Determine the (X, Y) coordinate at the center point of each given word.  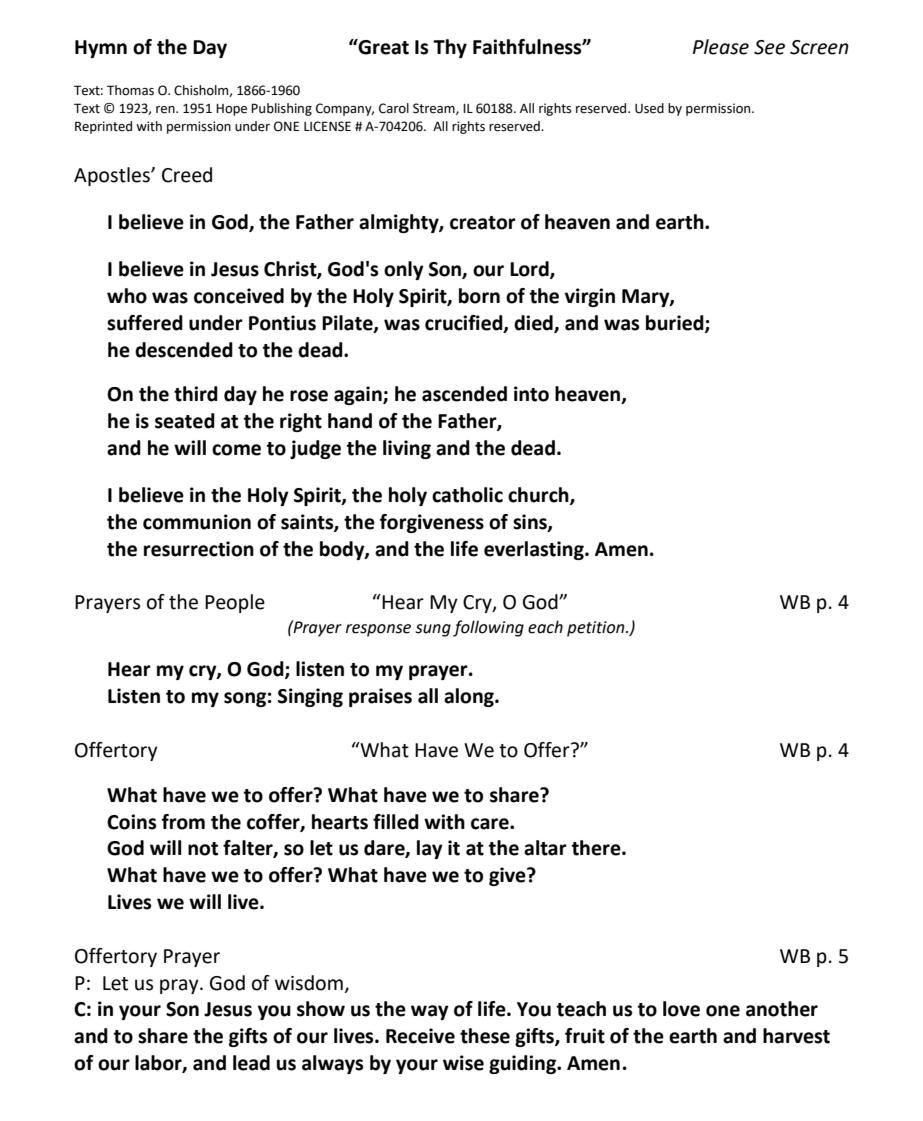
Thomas (130, 90)
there (597, 848)
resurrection (199, 549)
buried (676, 323)
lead (251, 1063)
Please (721, 47)
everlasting (535, 550)
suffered (145, 323)
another (782, 1009)
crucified (465, 323)
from (183, 822)
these (485, 1036)
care (491, 824)
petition (597, 629)
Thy (450, 48)
